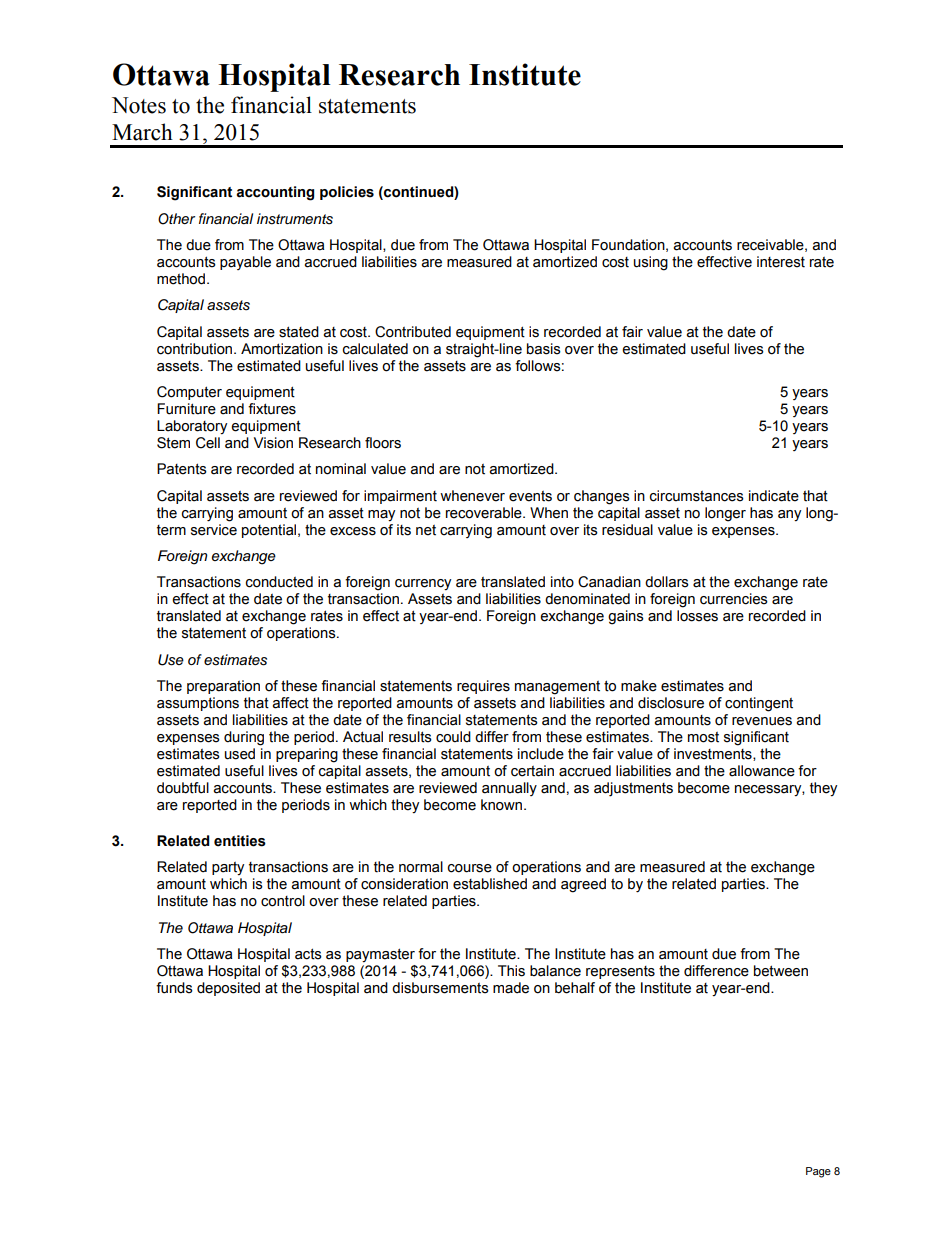  What do you see at coordinates (142, 132) in the image?
I see `March` at bounding box center [142, 132].
